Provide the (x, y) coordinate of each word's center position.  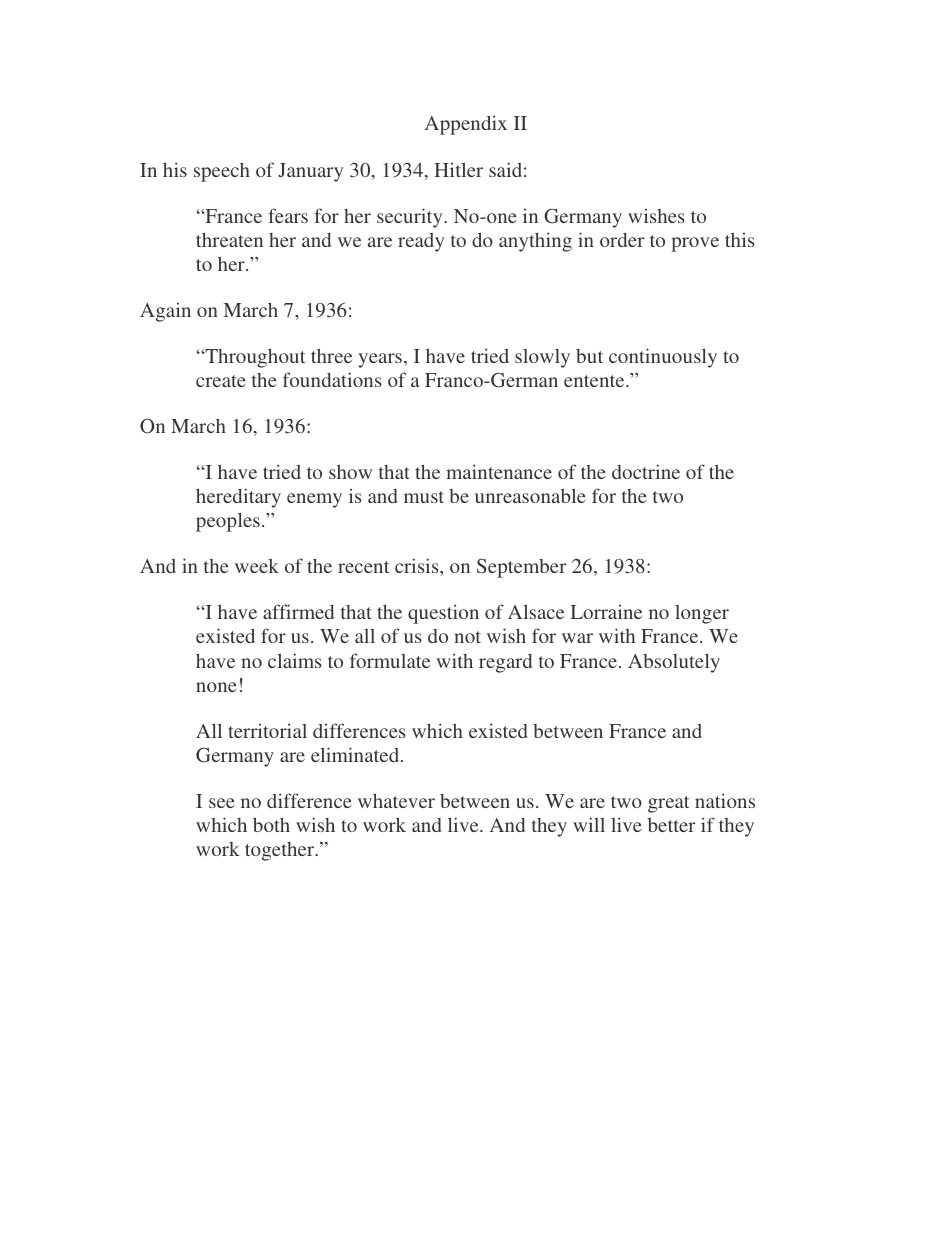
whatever (396, 800)
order (622, 239)
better (671, 824)
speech (222, 172)
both (271, 824)
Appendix (466, 125)
